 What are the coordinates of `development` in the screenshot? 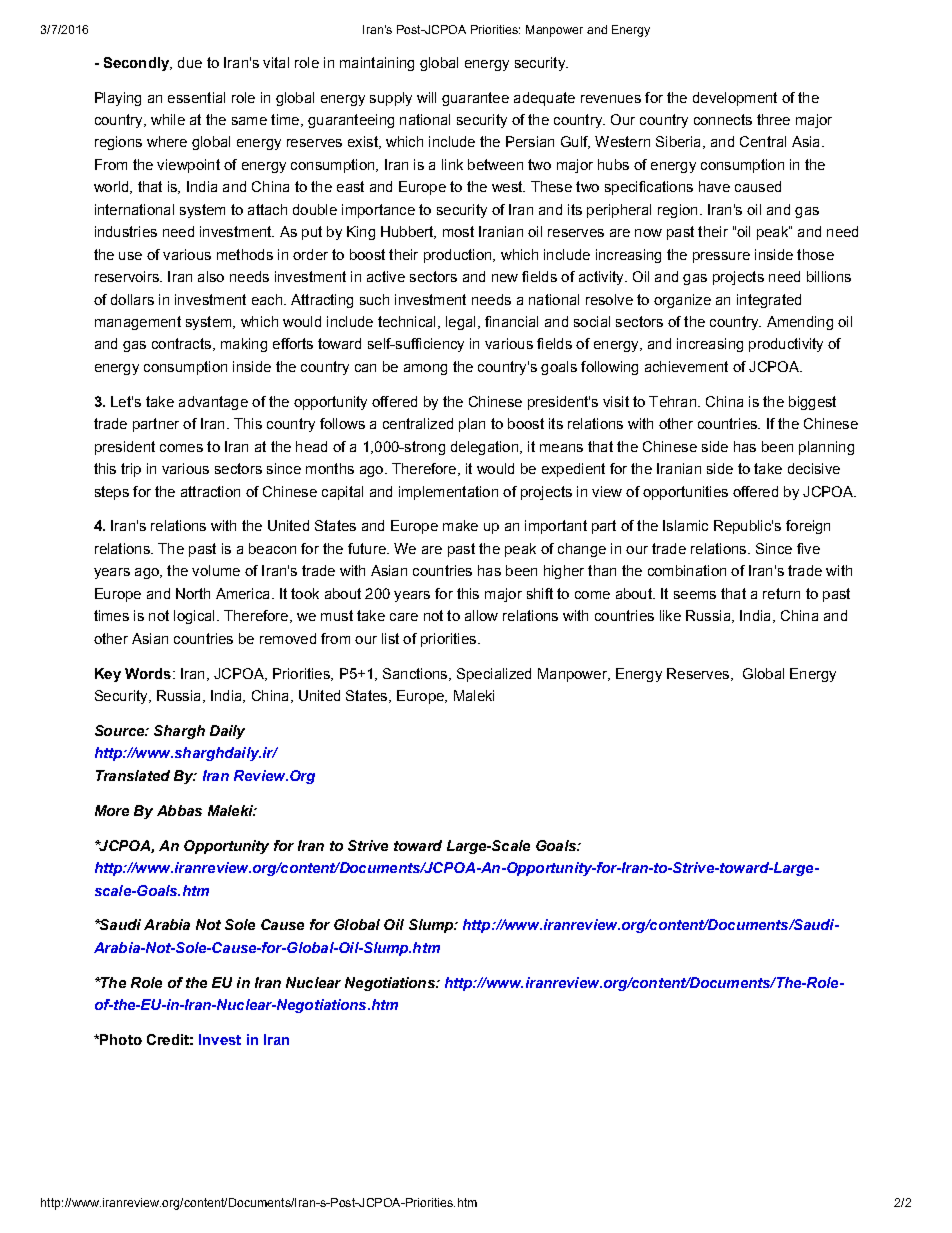 It's located at (735, 99).
